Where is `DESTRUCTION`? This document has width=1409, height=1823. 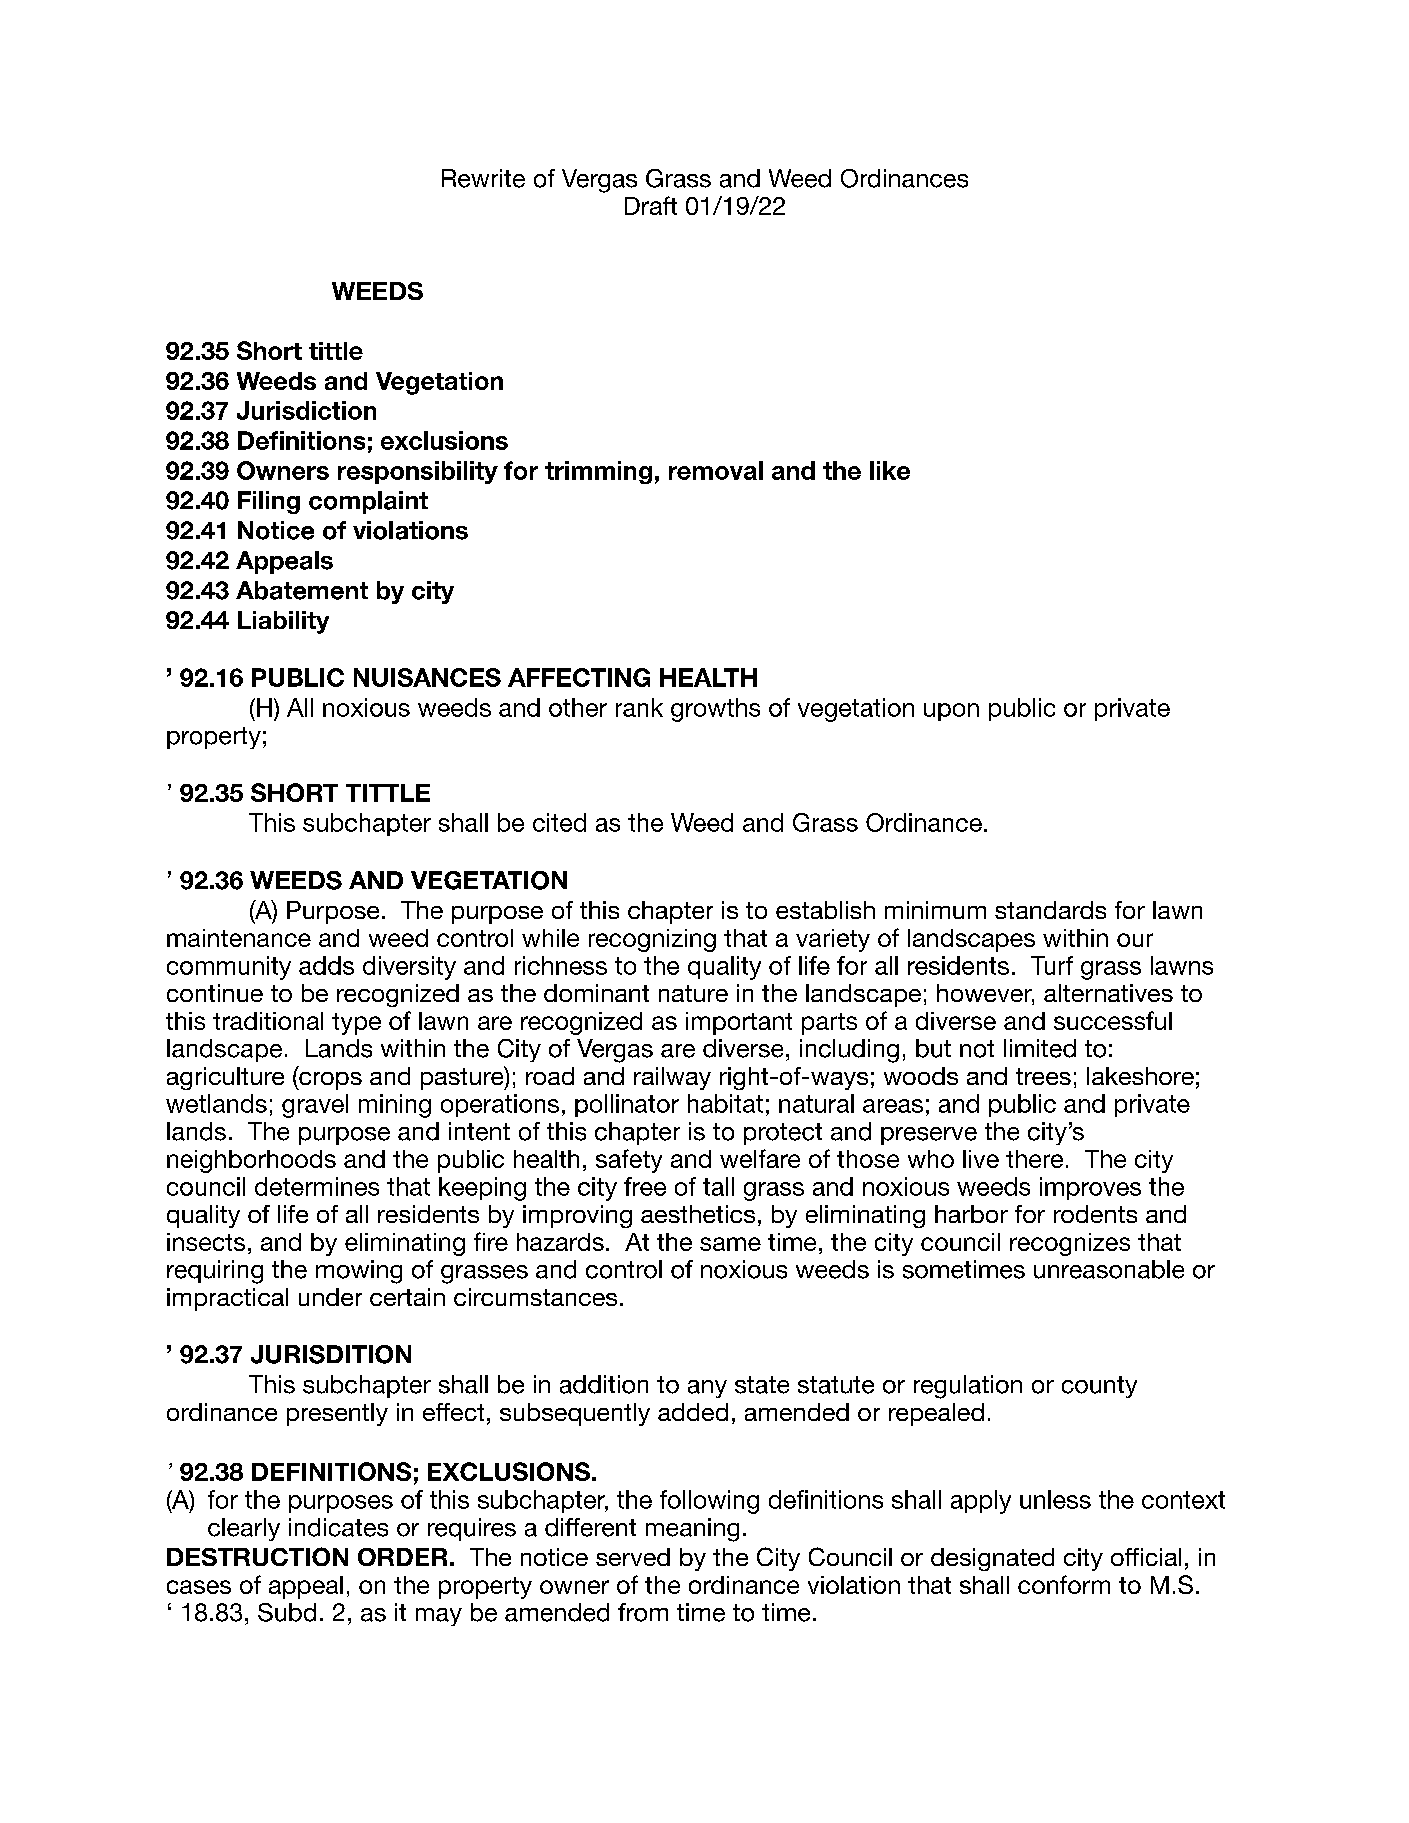
DESTRUCTION is located at coordinates (257, 1556).
